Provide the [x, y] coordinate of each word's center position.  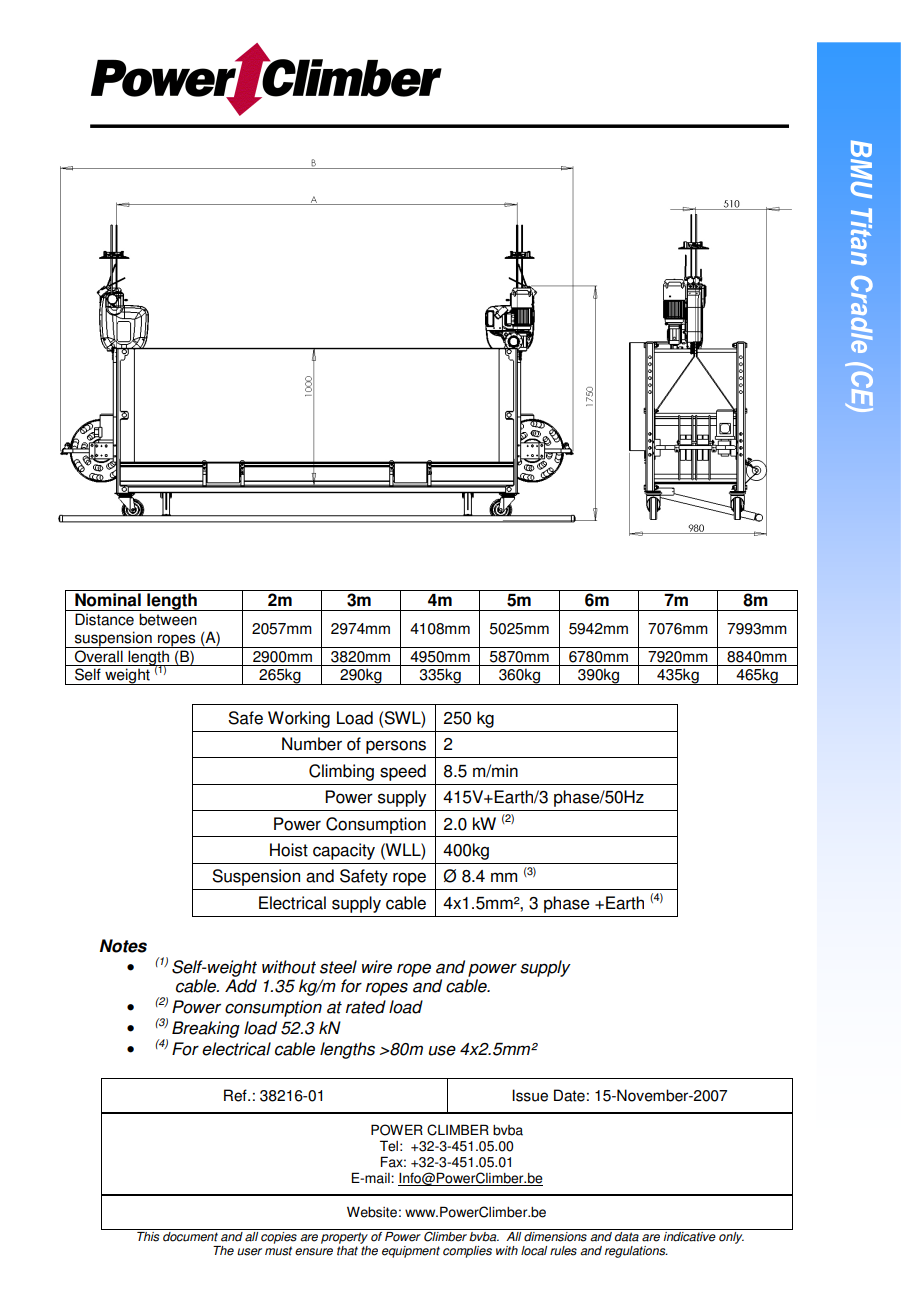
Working [299, 719]
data [627, 1235]
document [190, 1235]
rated [366, 1007]
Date [569, 1095]
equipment [411, 1252]
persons [396, 747]
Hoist [289, 850]
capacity [344, 851]
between [168, 619]
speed [403, 772]
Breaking [206, 1029]
